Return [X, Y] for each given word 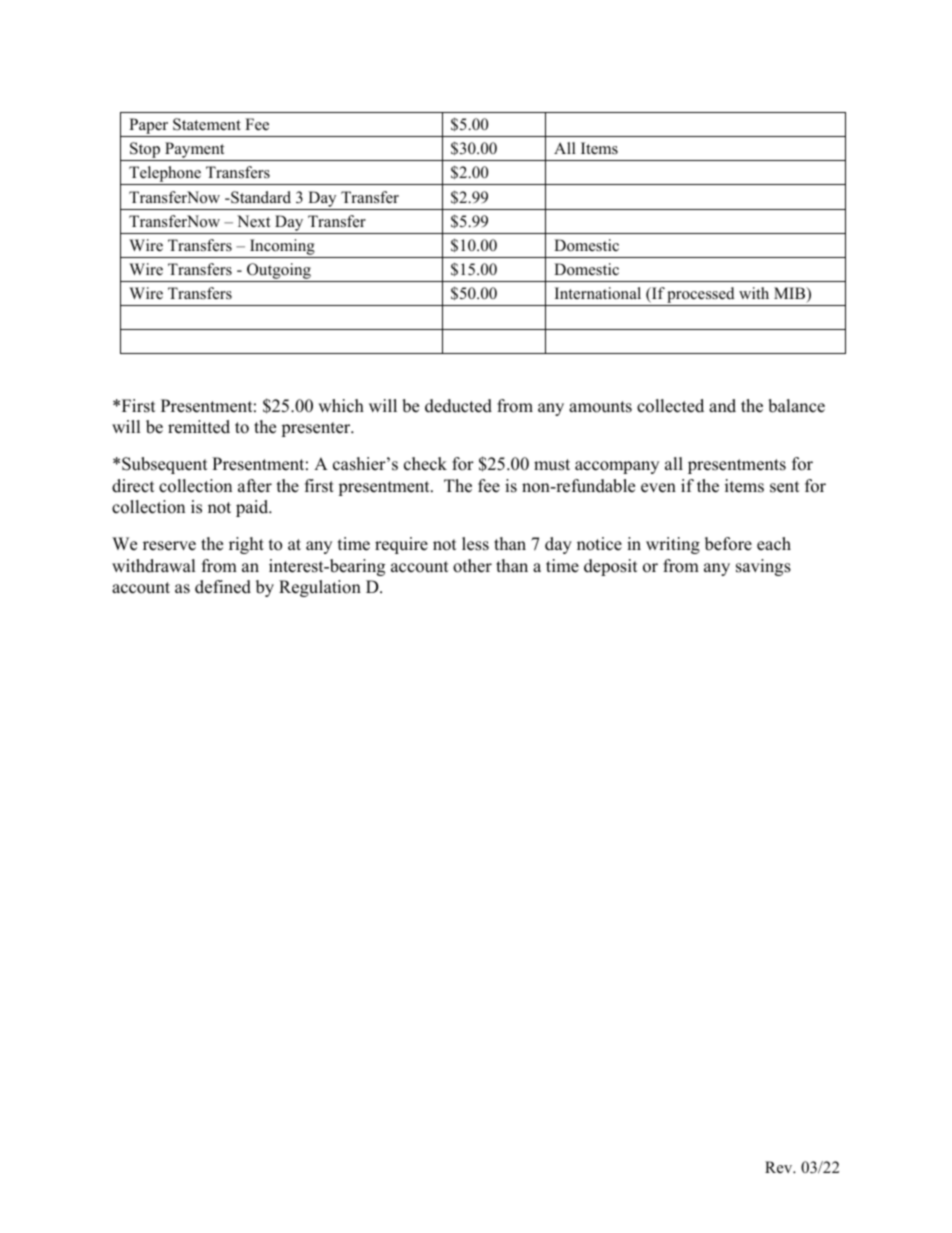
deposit [611, 567]
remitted [199, 427]
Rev [780, 1167]
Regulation [320, 588]
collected [670, 406]
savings [763, 567]
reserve [169, 546]
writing [673, 545]
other [472, 566]
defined [223, 587]
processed [701, 296]
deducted [458, 406]
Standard [260, 197]
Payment [195, 151]
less [475, 544]
